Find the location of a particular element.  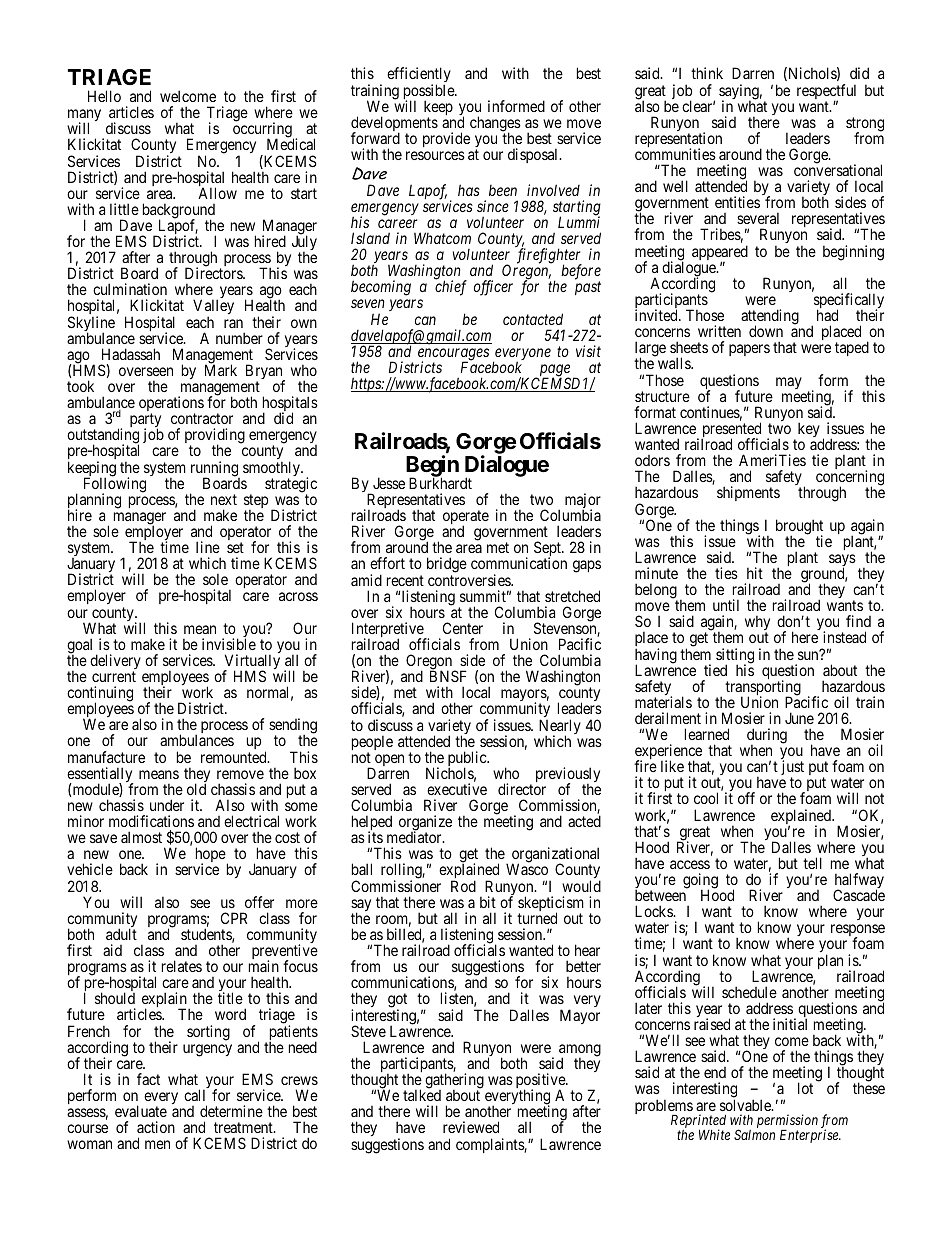

hope is located at coordinates (211, 856).
